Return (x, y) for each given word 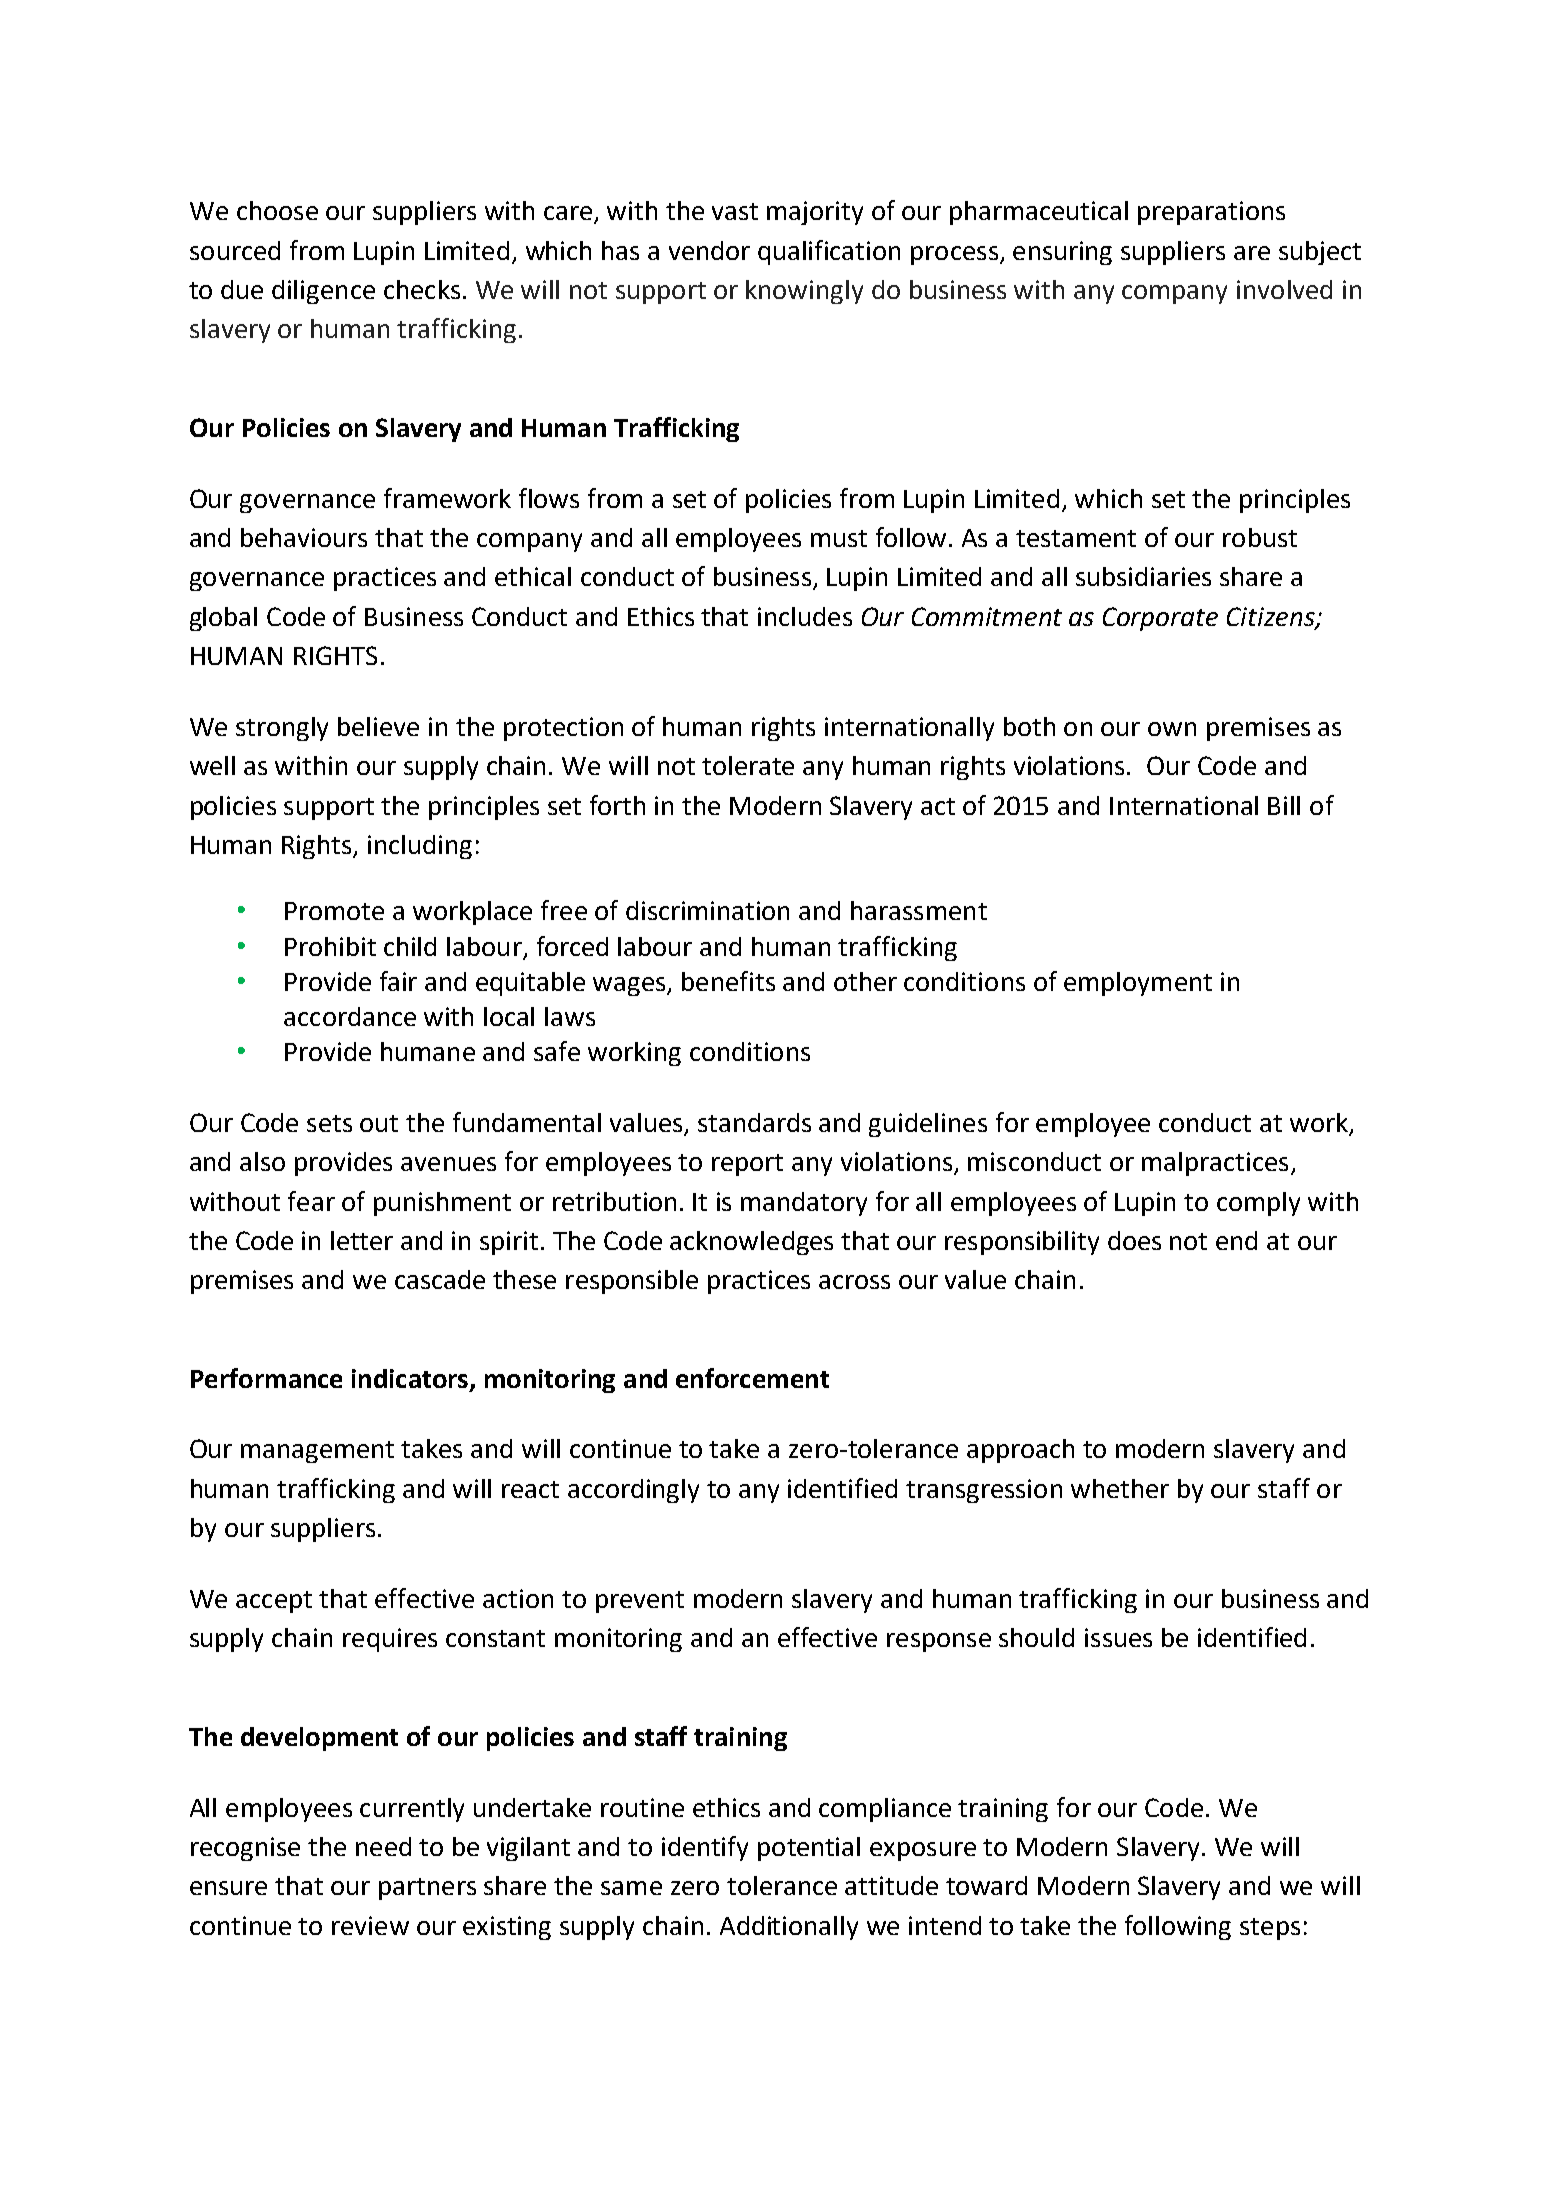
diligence (323, 292)
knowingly (804, 292)
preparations (1211, 213)
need (383, 1846)
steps (1270, 1929)
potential (809, 1849)
